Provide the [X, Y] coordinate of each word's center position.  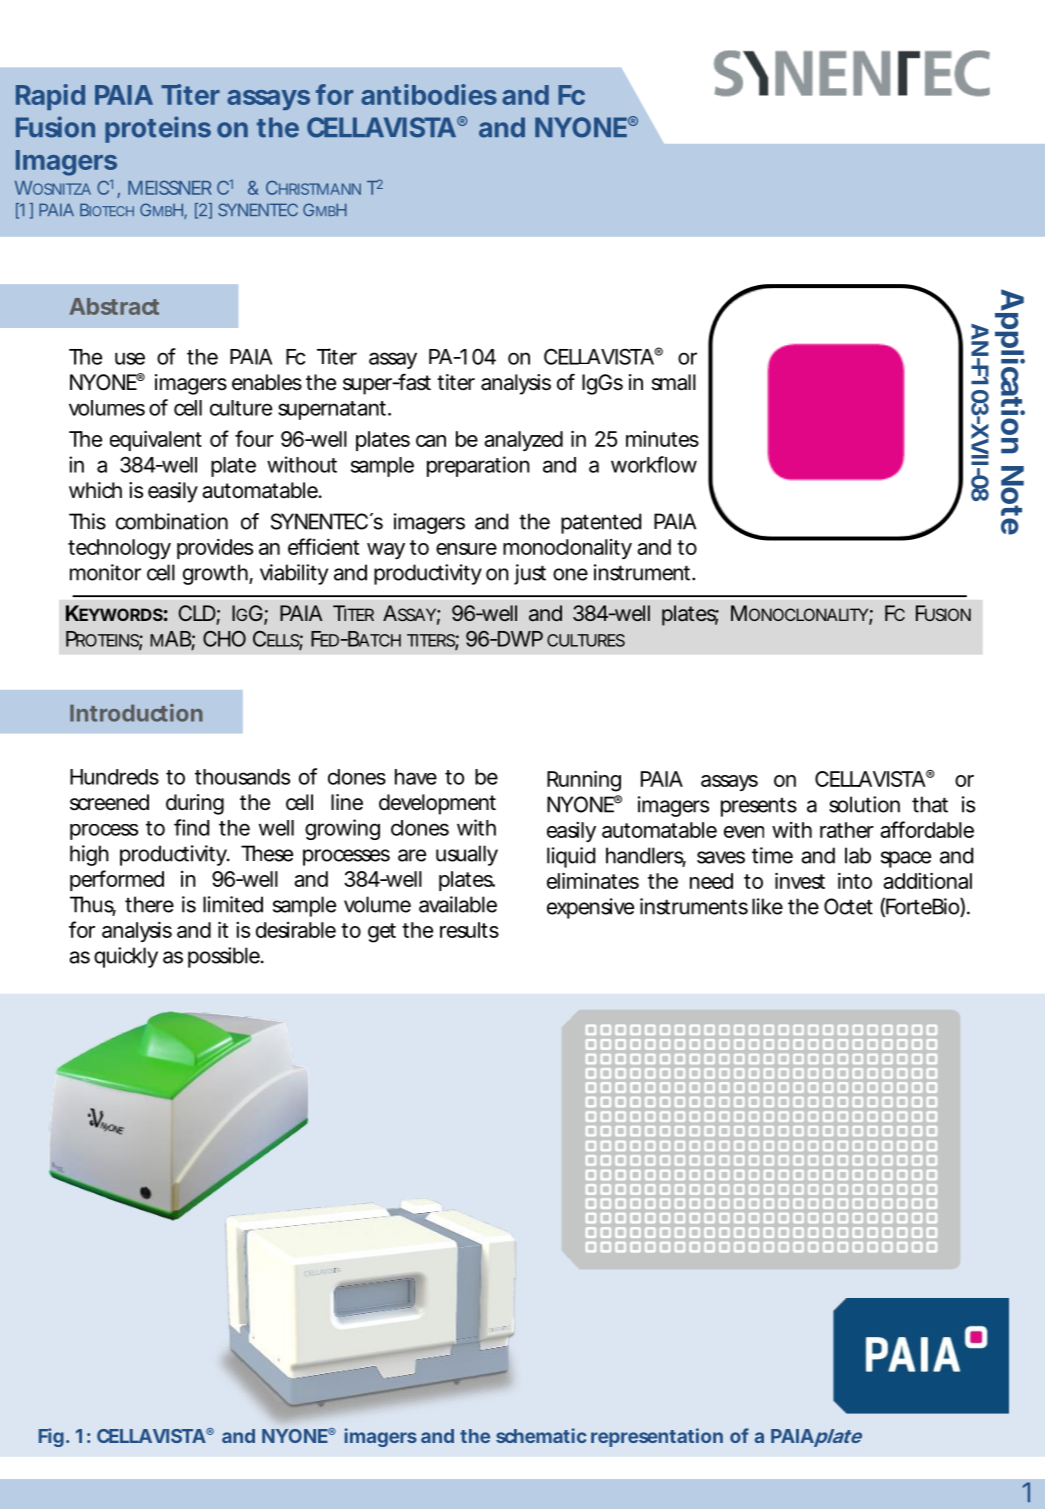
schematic [541, 1435]
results [469, 930]
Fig [51, 1437]
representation [657, 1437]
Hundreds [114, 777]
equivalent [156, 440]
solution [864, 804]
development [437, 804]
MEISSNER [170, 187]
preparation [478, 466]
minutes [662, 439]
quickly [126, 957]
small [674, 382]
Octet [848, 906]
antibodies [429, 94]
